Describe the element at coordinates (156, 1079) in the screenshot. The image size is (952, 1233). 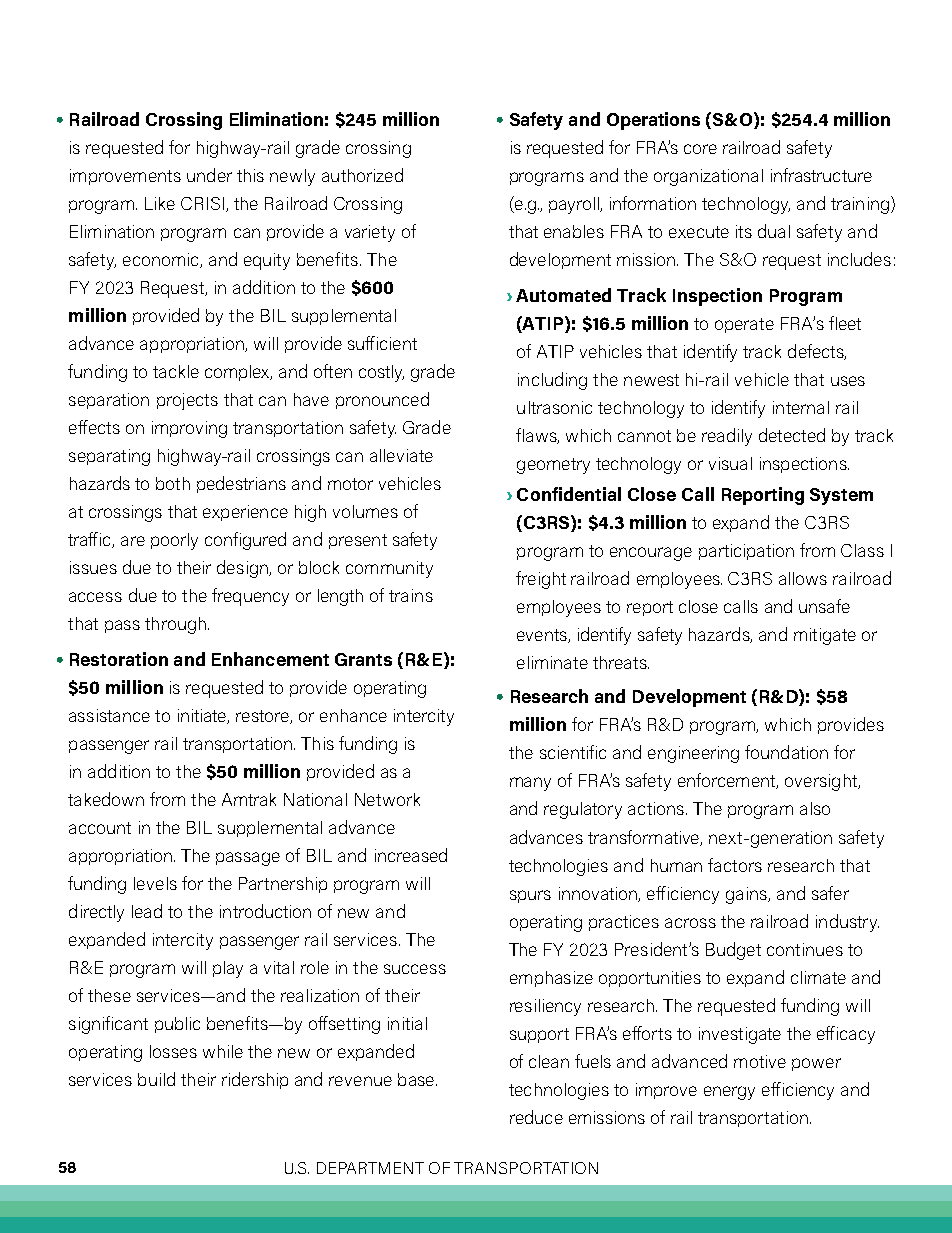
I see `build` at that location.
